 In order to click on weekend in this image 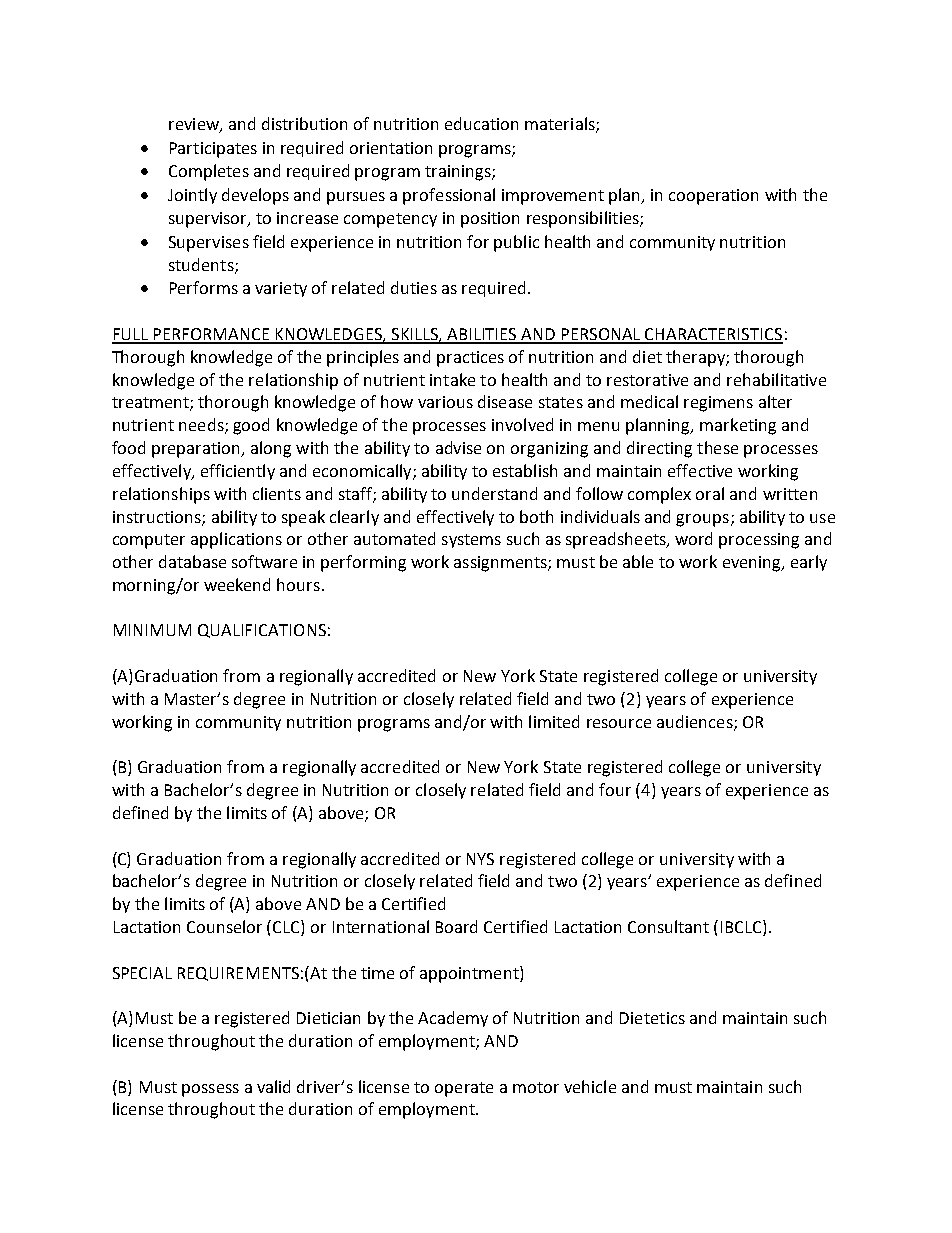, I will do `click(237, 584)`.
